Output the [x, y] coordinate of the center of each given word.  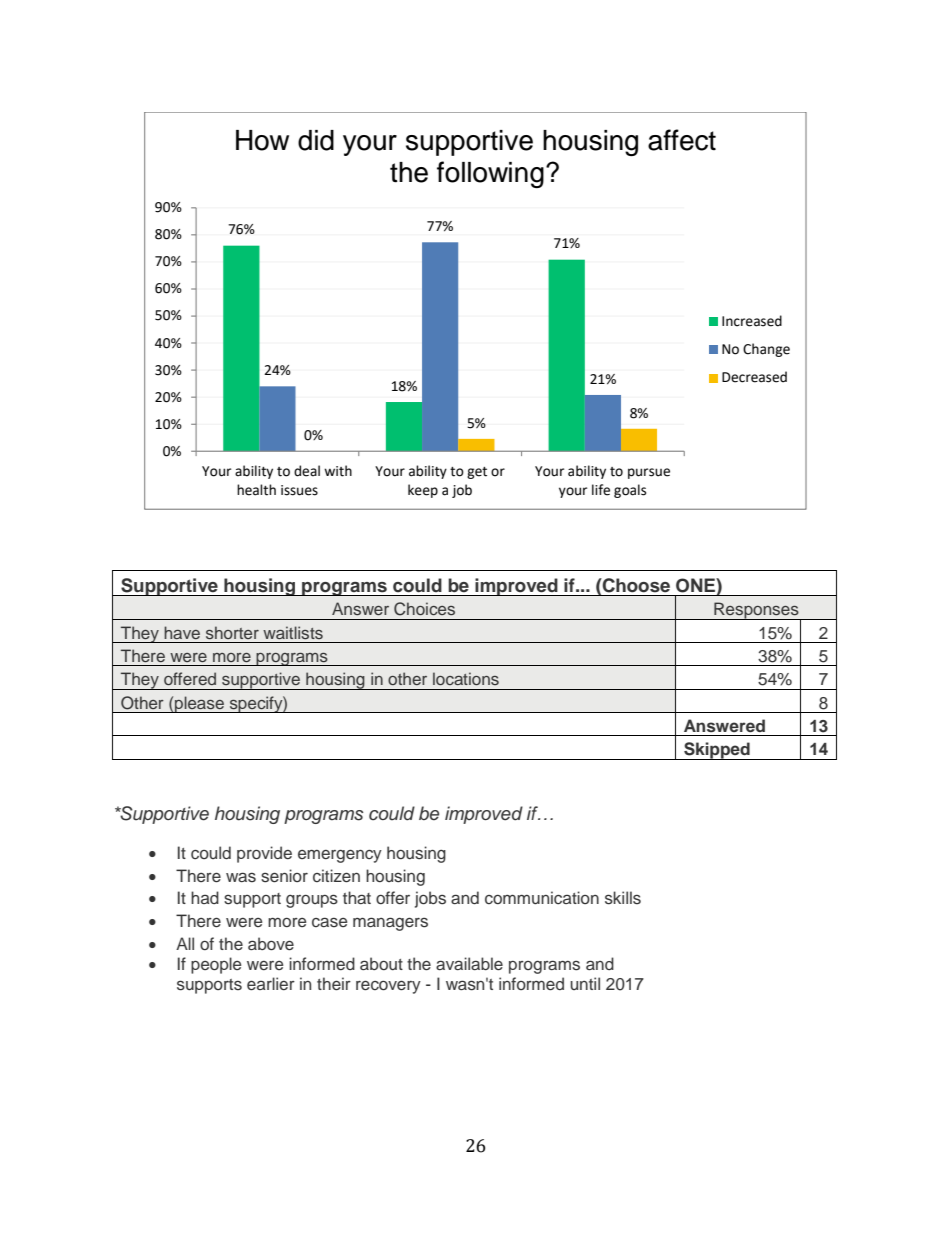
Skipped [717, 751]
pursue [649, 473]
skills [623, 898]
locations [466, 678]
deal [307, 471]
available [469, 964]
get [477, 473]
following [490, 174]
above [271, 944]
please [199, 704]
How [262, 140]
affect [682, 140]
